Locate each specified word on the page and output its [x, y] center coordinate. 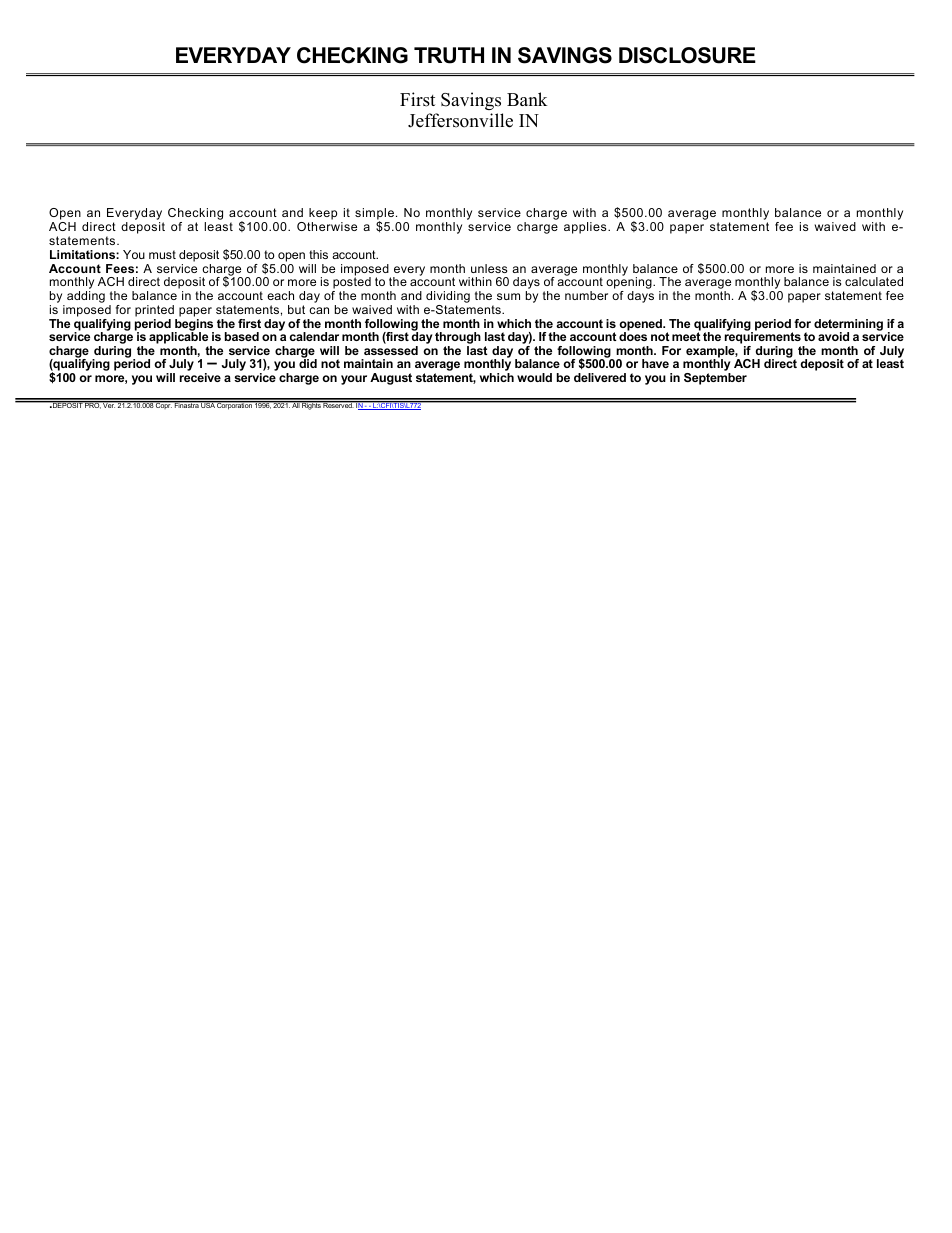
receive [200, 377]
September [715, 379]
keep [322, 215]
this [318, 254]
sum [508, 296]
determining [848, 326]
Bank [527, 99]
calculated [874, 281]
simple [374, 215]
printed [154, 311]
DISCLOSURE [687, 55]
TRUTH [449, 55]
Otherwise [327, 226]
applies [586, 228]
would [534, 377]
